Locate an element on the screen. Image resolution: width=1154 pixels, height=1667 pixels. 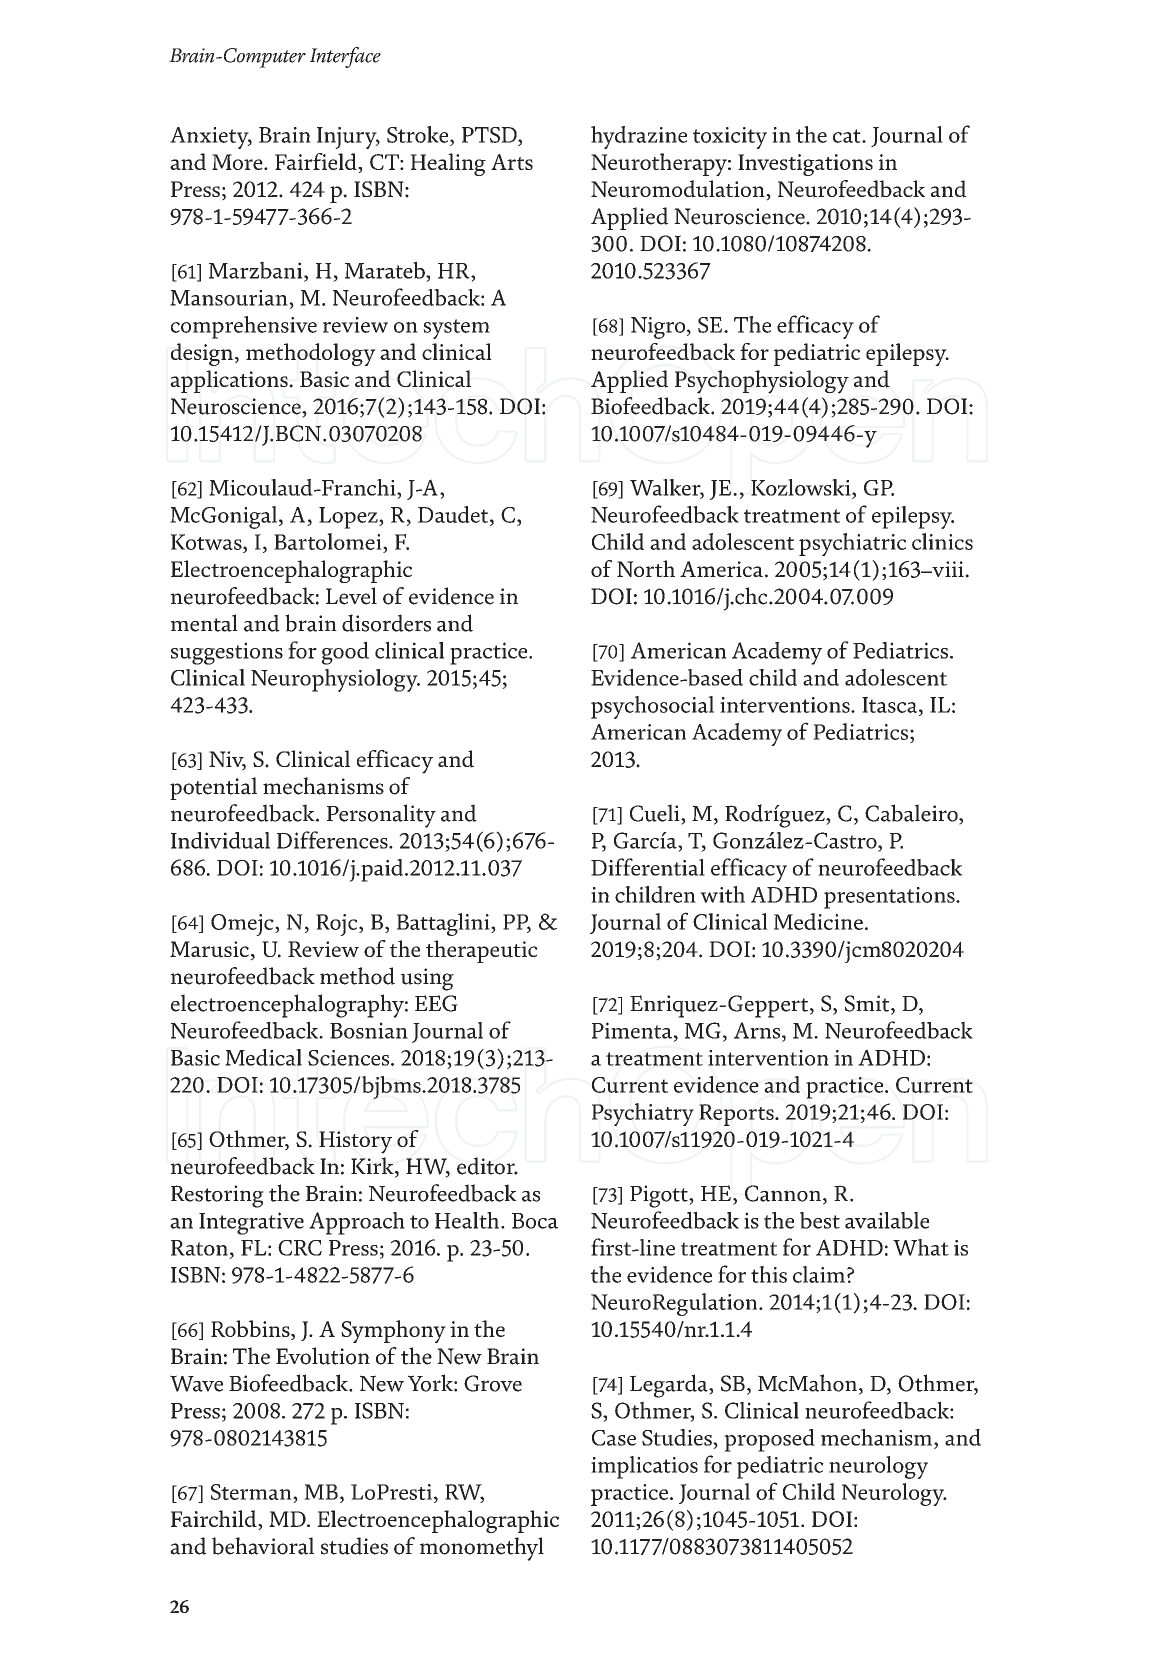
hydrazine is located at coordinates (639, 137).
